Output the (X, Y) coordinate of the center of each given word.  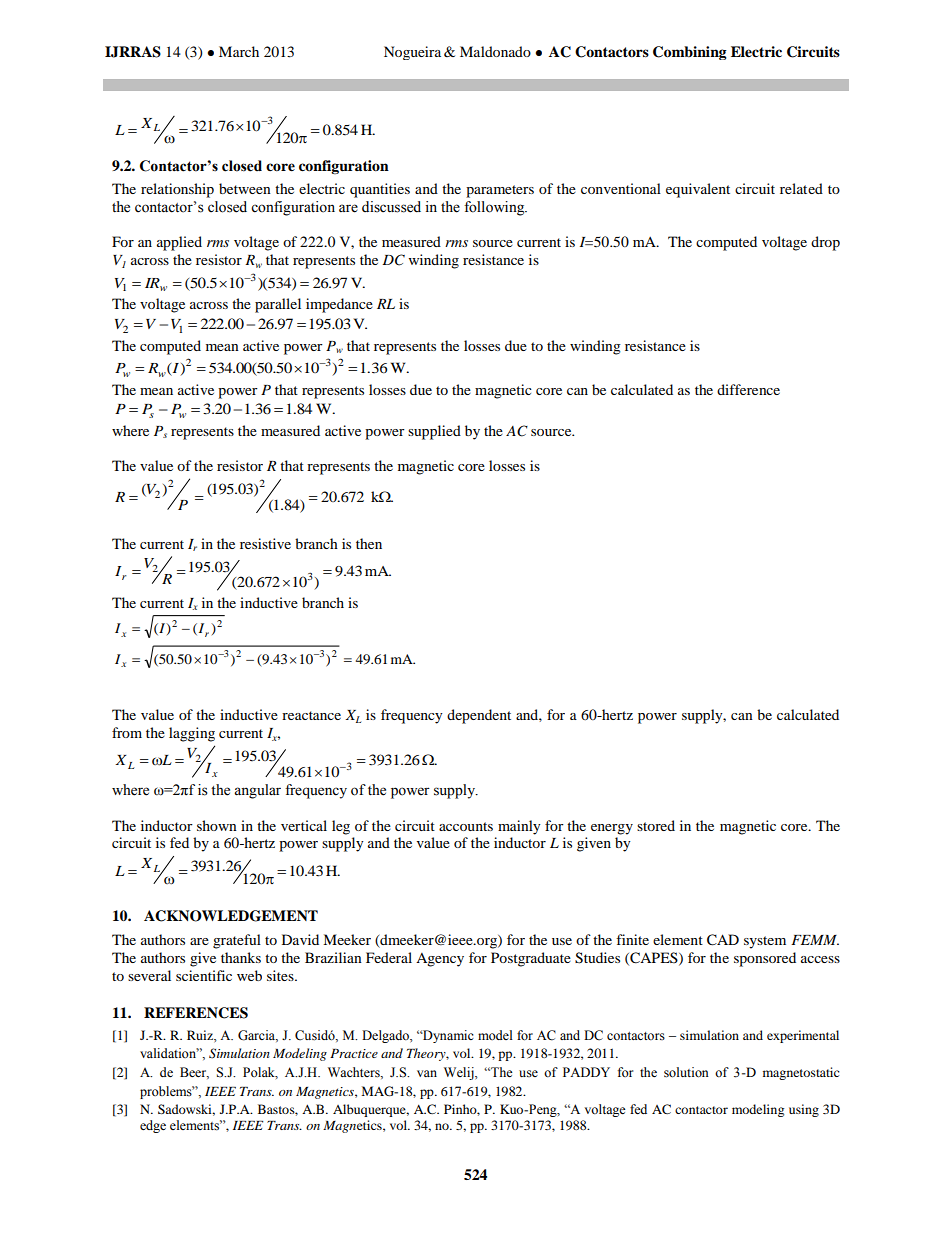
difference (748, 389)
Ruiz (201, 1035)
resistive (265, 543)
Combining (690, 53)
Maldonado (495, 51)
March (239, 51)
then (369, 543)
